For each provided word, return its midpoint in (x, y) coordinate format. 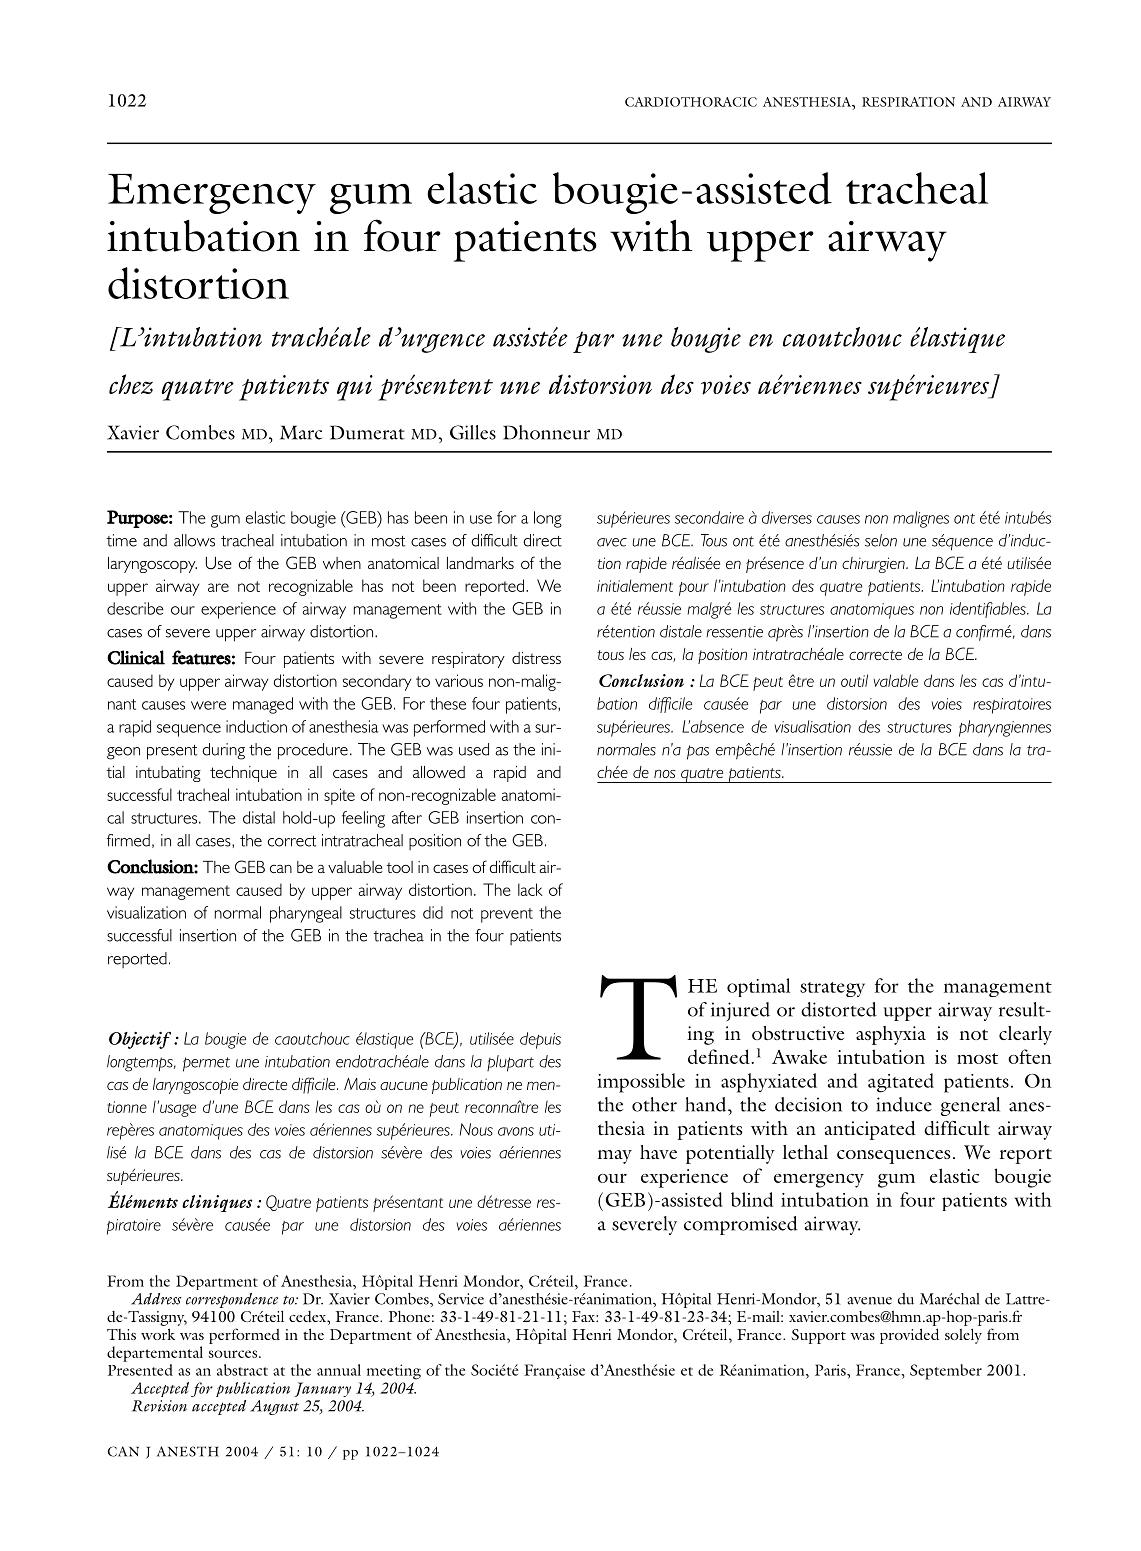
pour (694, 589)
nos (665, 774)
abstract (242, 1370)
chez (131, 384)
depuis (540, 1040)
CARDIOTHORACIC (691, 102)
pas (698, 752)
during (223, 751)
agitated (901, 1083)
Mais (360, 1084)
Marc (301, 432)
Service (461, 1299)
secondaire (709, 517)
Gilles (473, 432)
